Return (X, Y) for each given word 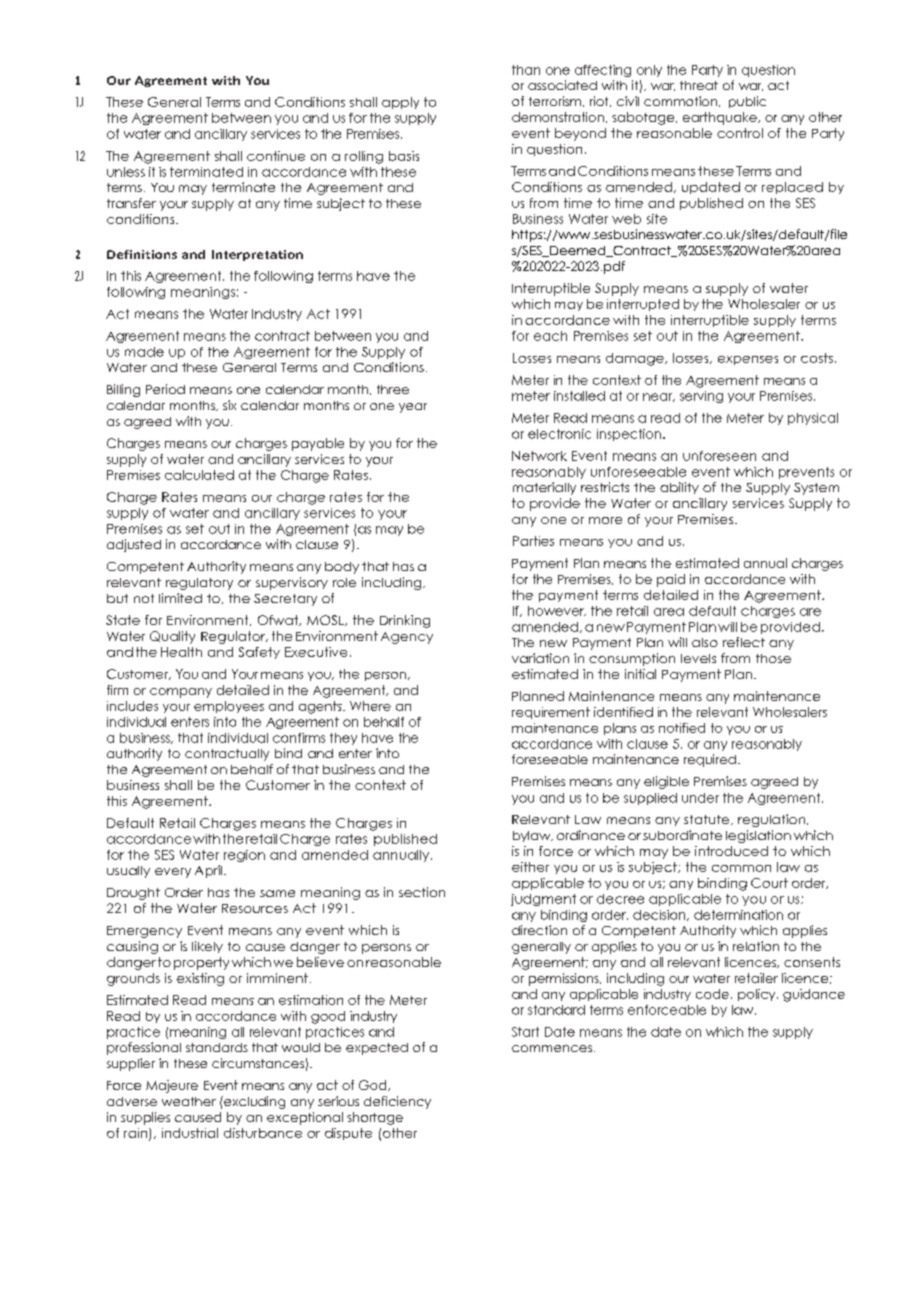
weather (189, 1101)
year (413, 408)
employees (229, 707)
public (747, 102)
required (710, 760)
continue (276, 156)
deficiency (397, 1102)
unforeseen (719, 456)
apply (400, 103)
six (229, 405)
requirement (551, 713)
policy (758, 995)
